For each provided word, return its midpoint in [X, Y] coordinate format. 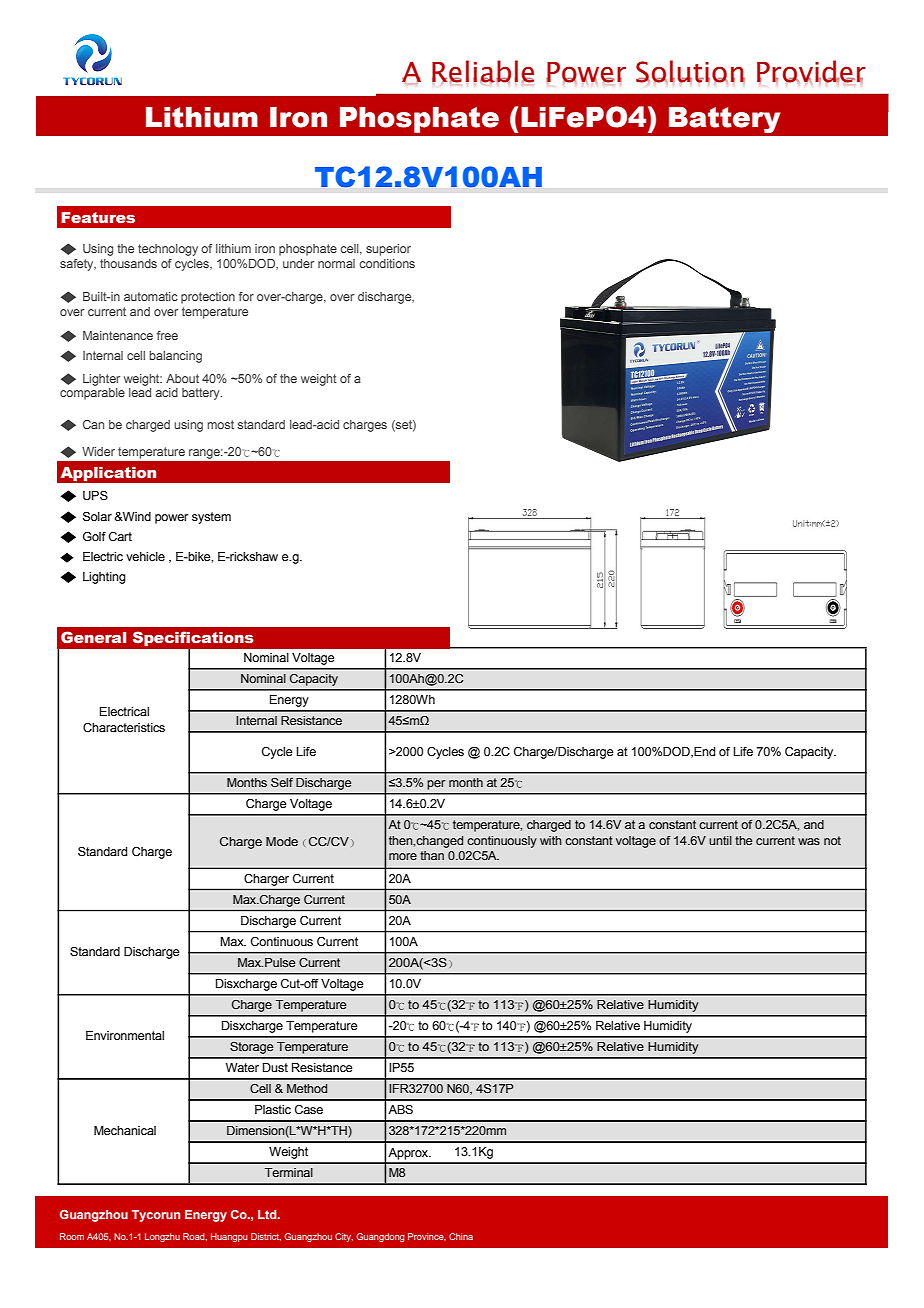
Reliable [483, 72]
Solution [690, 72]
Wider [98, 451]
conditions [387, 263]
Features [98, 217]
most [220, 424]
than [432, 855]
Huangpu [229, 1237]
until [720, 840]
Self [282, 782]
